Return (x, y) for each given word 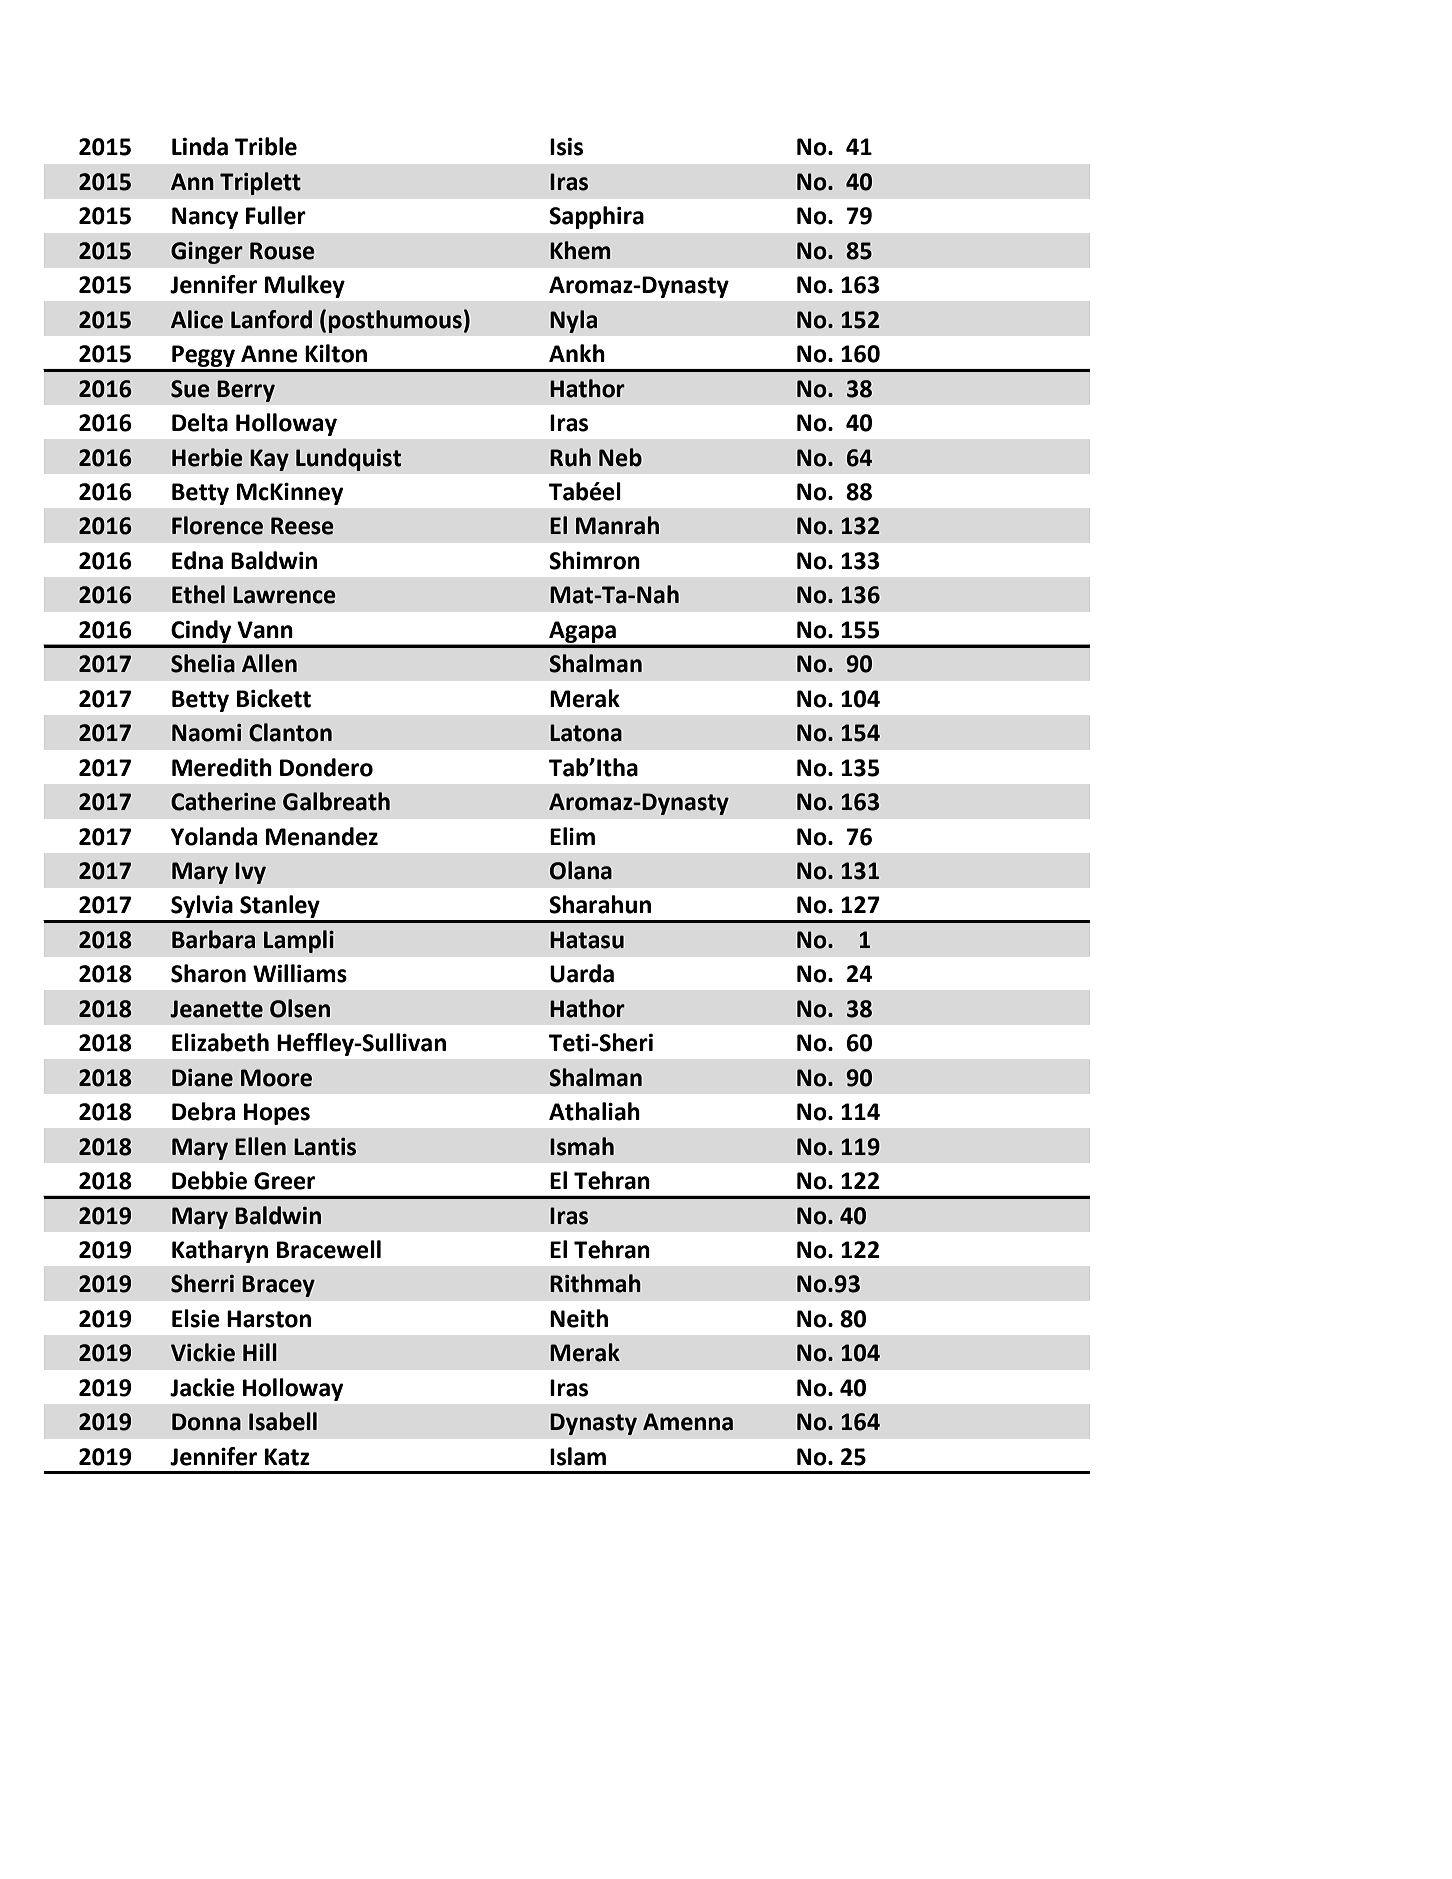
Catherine (223, 801)
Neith (579, 1318)
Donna (206, 1422)
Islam (578, 1456)
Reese (302, 526)
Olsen (300, 1008)
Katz (287, 1457)
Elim (572, 836)
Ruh (570, 457)
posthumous (395, 321)
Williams (300, 973)
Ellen (260, 1146)
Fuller (276, 215)
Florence (217, 525)
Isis (566, 147)
